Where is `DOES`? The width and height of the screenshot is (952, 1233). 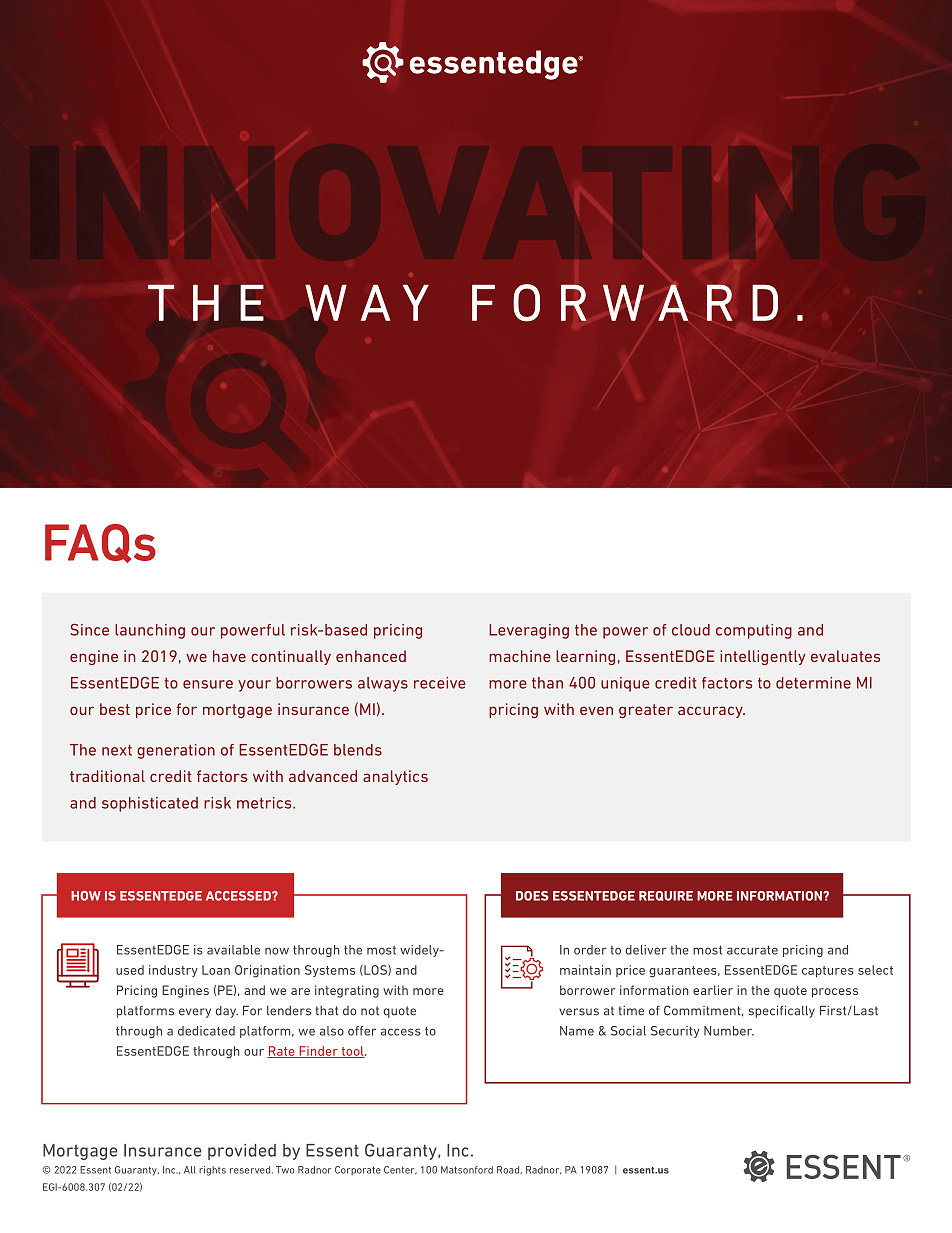
DOES is located at coordinates (532, 896).
